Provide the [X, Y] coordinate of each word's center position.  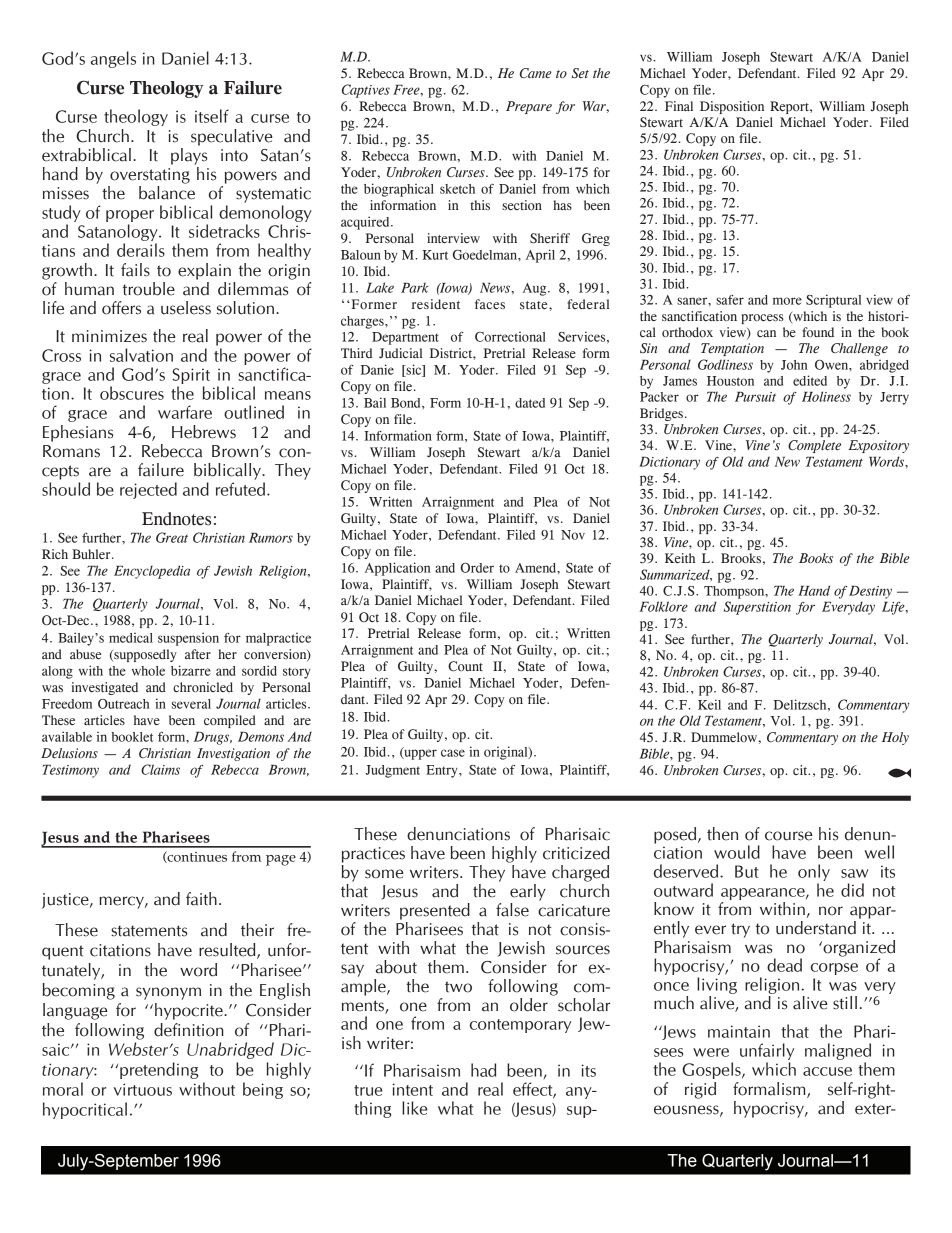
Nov [573, 535]
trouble [149, 289]
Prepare [529, 107]
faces [490, 304]
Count [465, 666]
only [814, 872]
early [528, 892]
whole [148, 671]
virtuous [143, 1089]
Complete [814, 446]
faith [201, 899]
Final [679, 106]
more [787, 301]
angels [113, 59]
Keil [709, 704]
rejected [148, 490]
